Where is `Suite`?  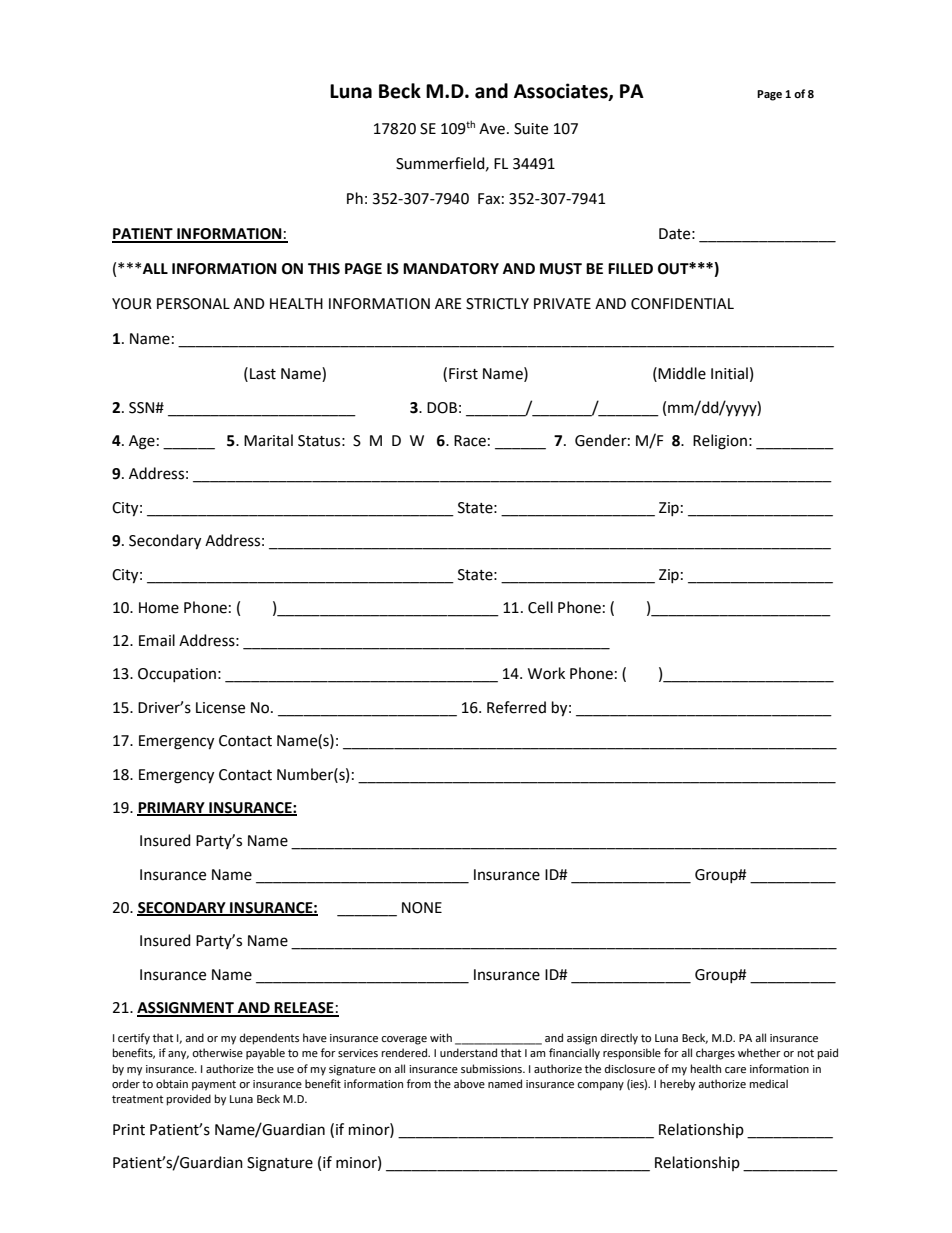
Suite is located at coordinates (531, 129).
